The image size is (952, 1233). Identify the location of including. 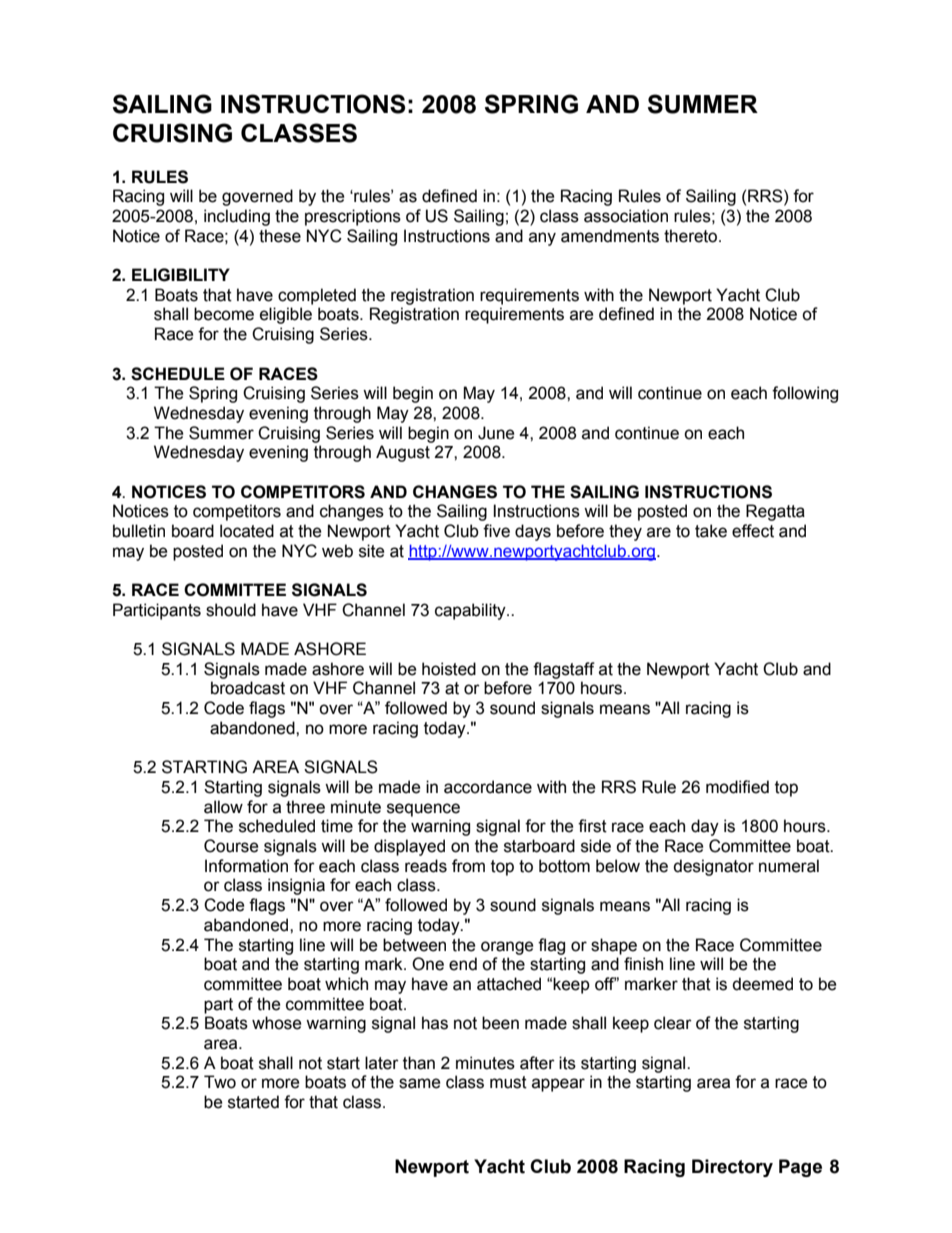
(237, 217).
